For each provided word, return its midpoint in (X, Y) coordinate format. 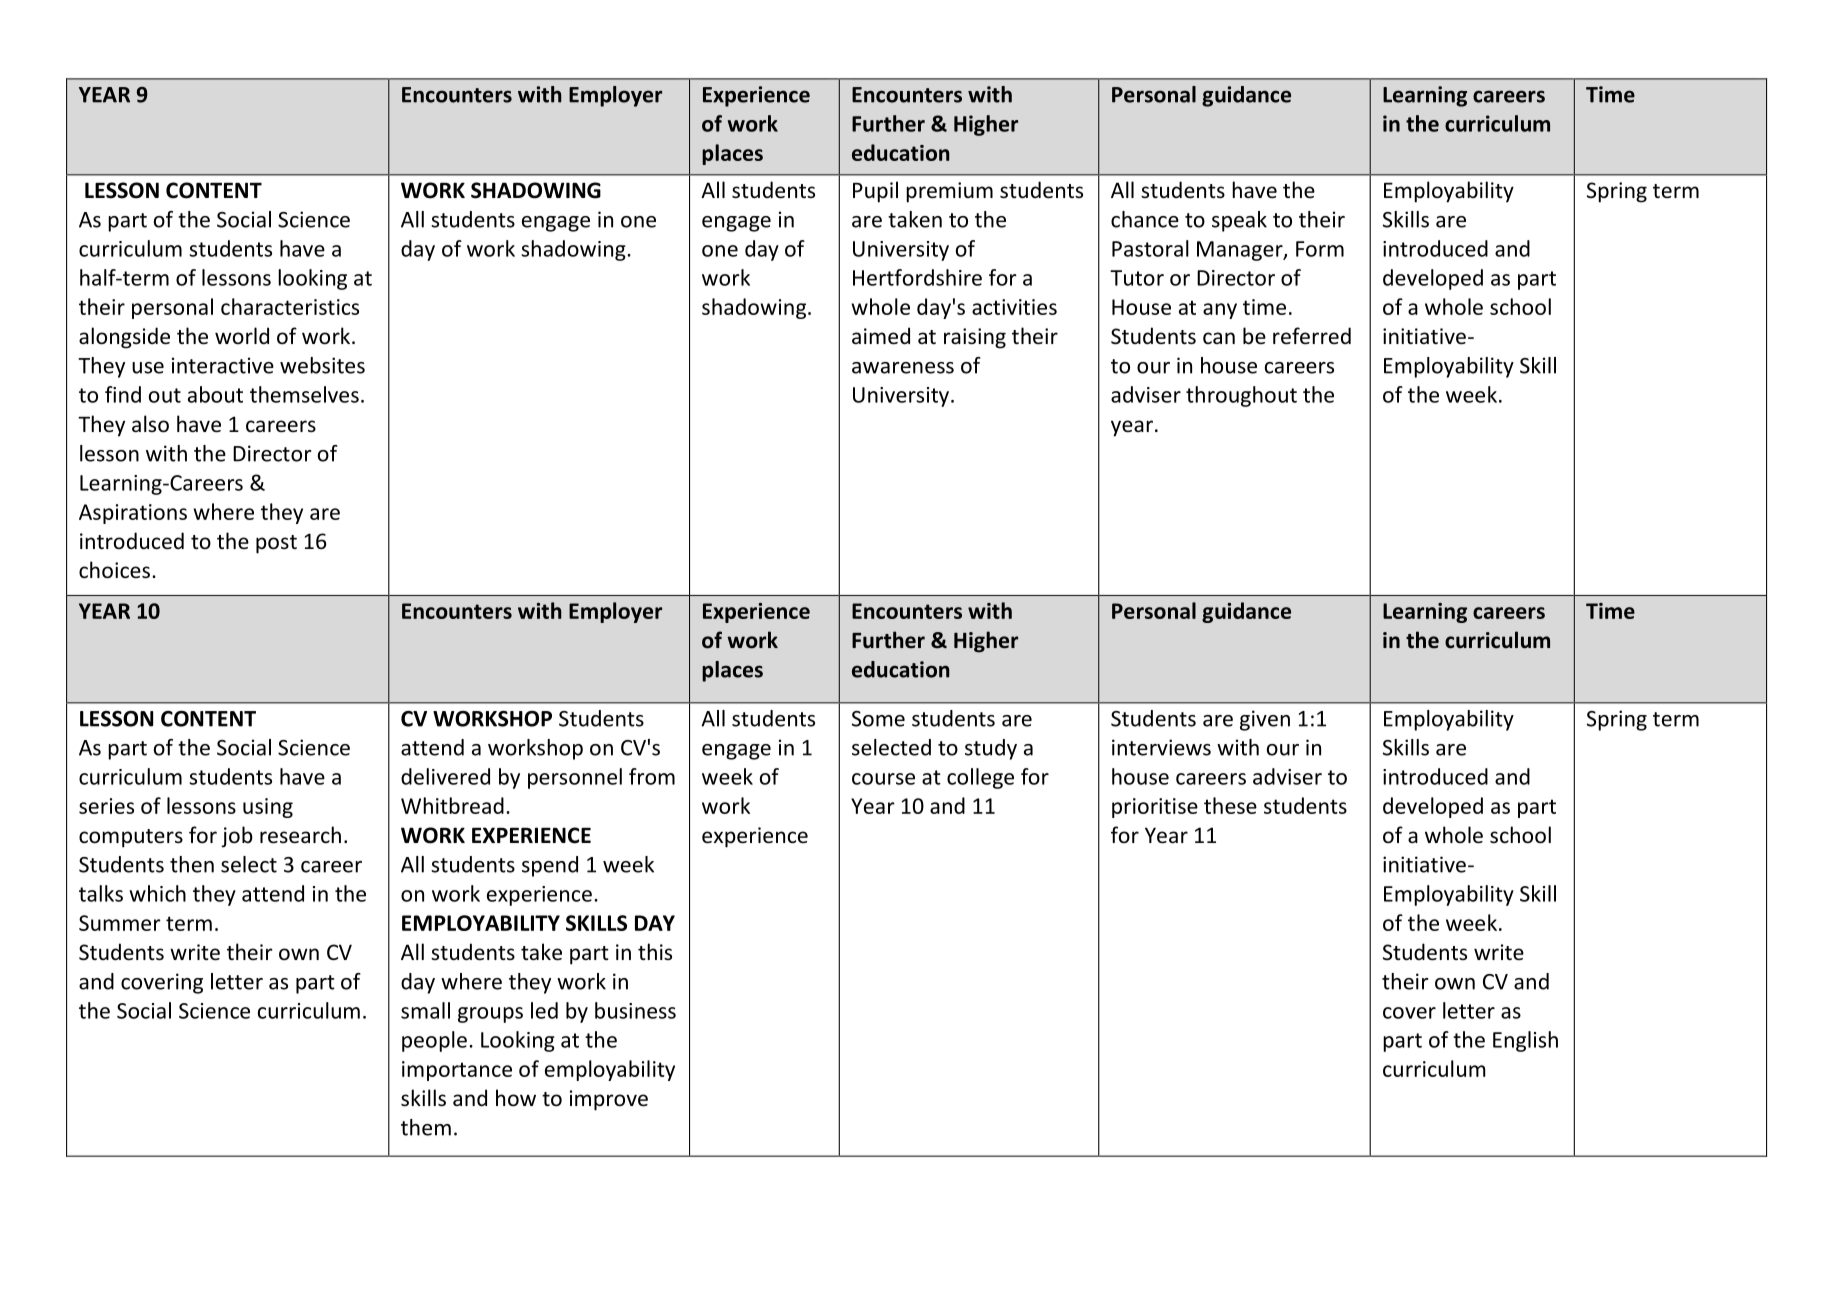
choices (114, 570)
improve (609, 1100)
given (1265, 720)
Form (1320, 249)
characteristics (290, 306)
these (1230, 805)
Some (878, 719)
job (237, 837)
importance (457, 1071)
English (1525, 1041)
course (883, 779)
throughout (1241, 396)
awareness (903, 368)
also (150, 424)
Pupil (875, 192)
